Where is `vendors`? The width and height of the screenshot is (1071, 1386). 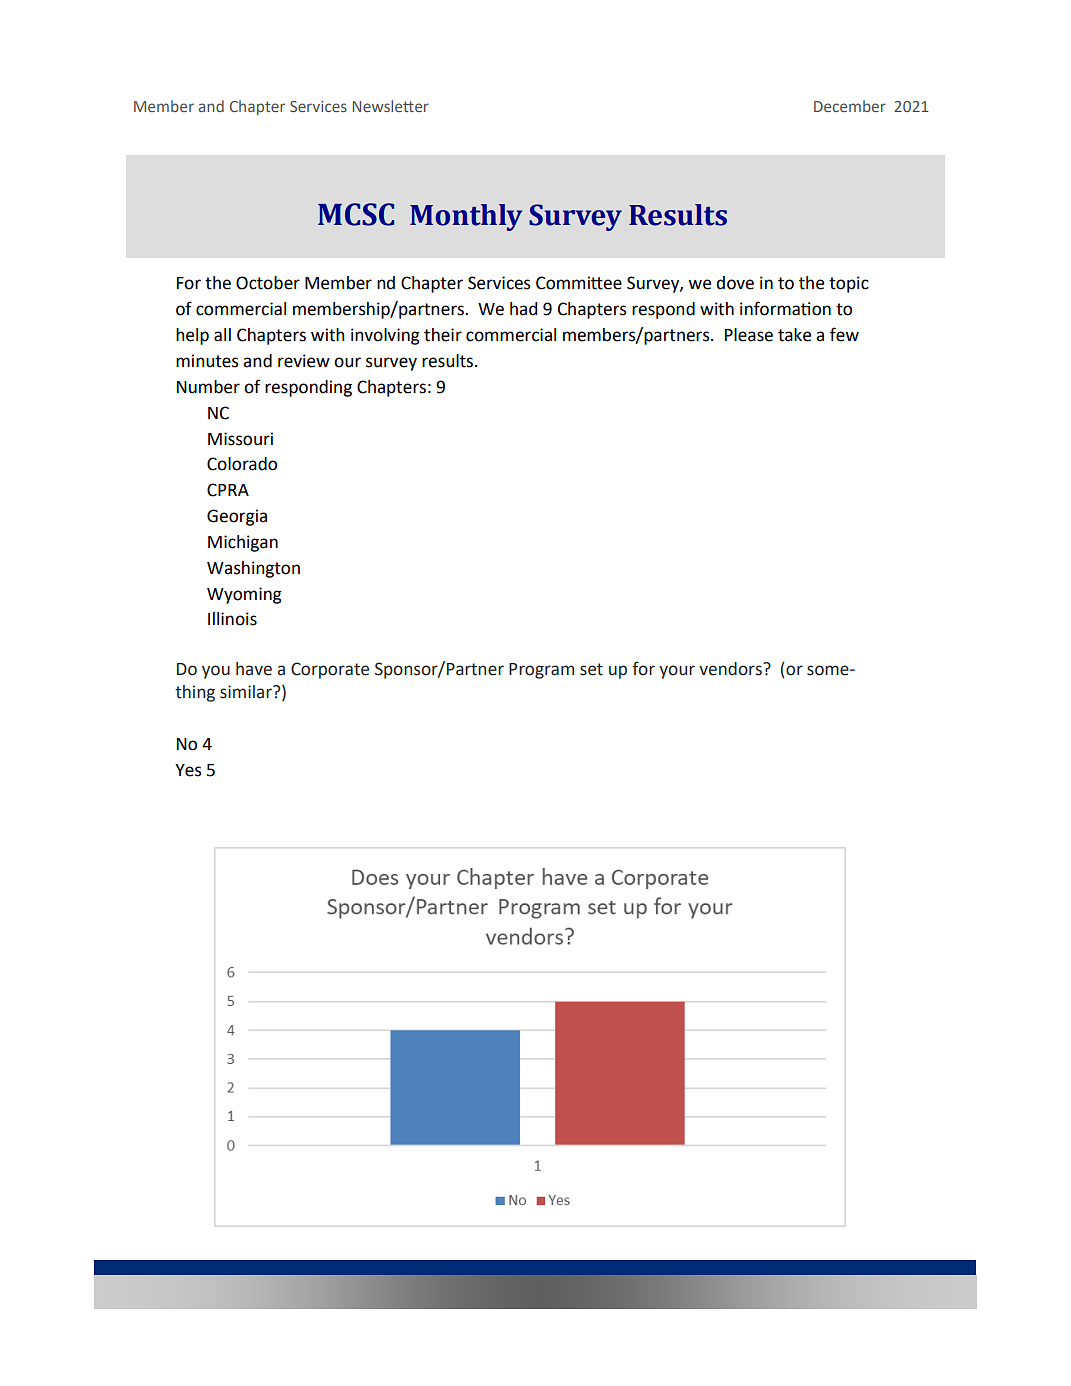
vendors is located at coordinates (731, 669).
